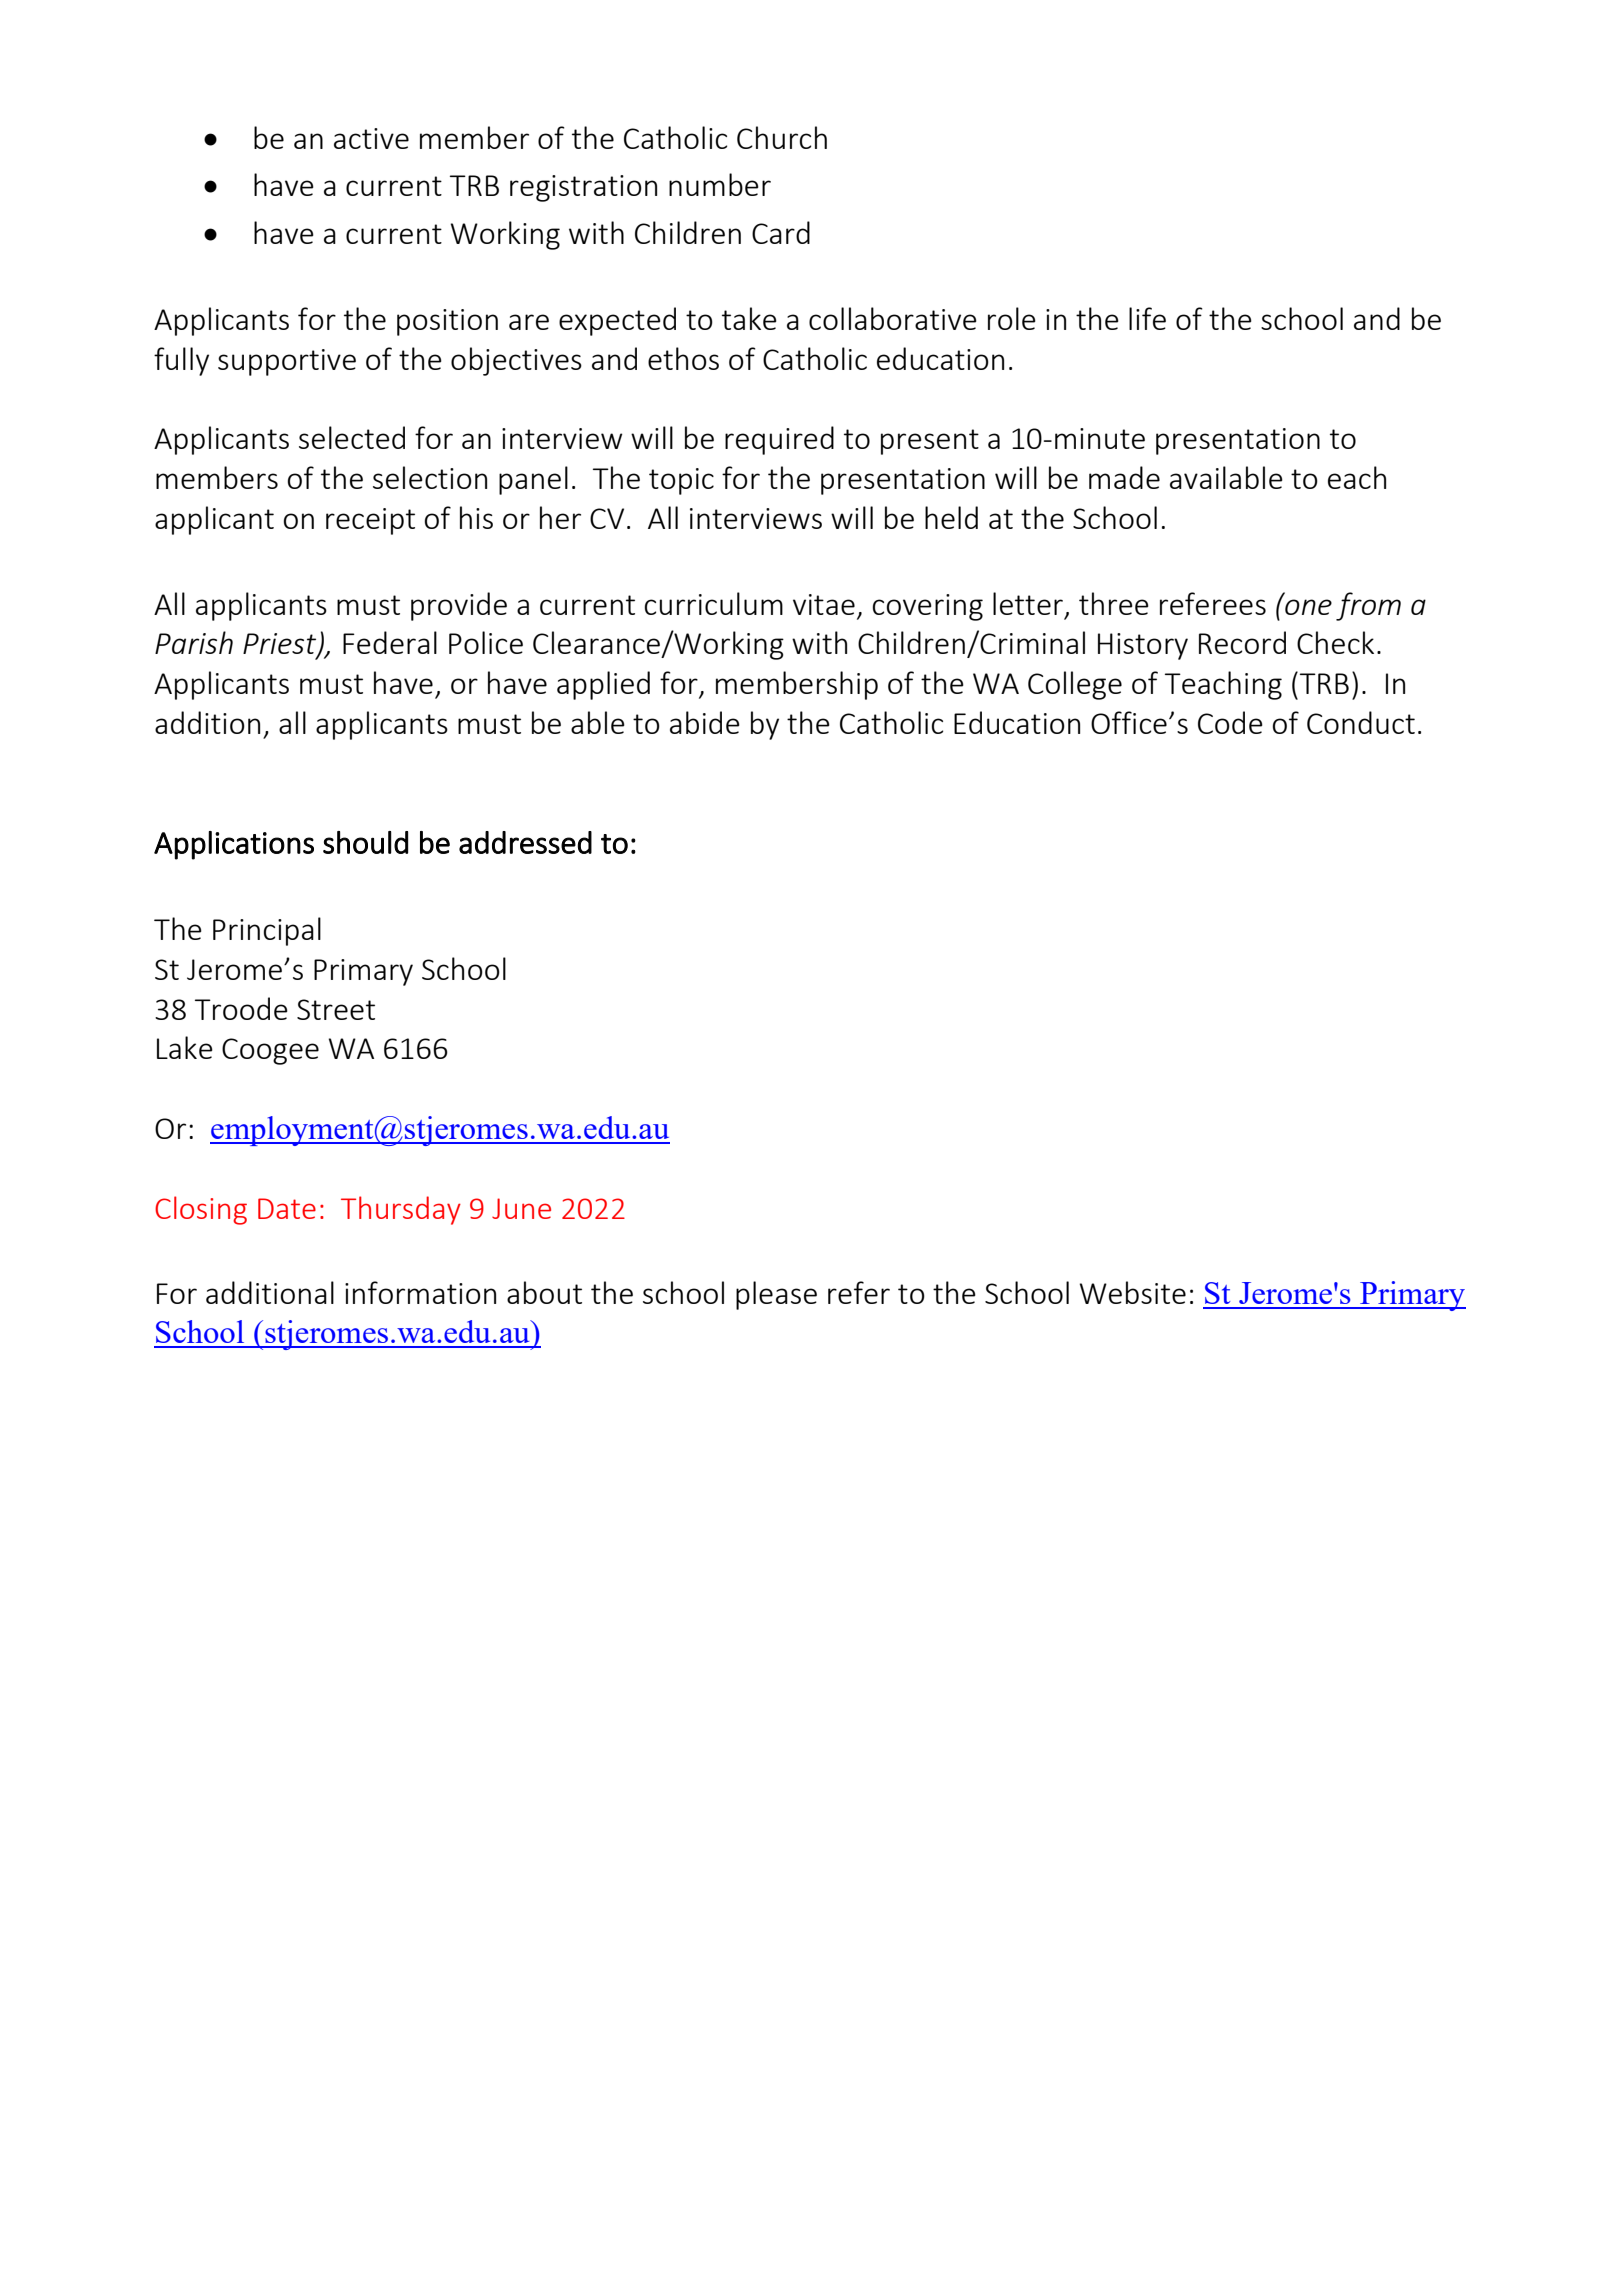 The image size is (1620, 2292). Describe the element at coordinates (779, 440) in the screenshot. I see `required` at that location.
